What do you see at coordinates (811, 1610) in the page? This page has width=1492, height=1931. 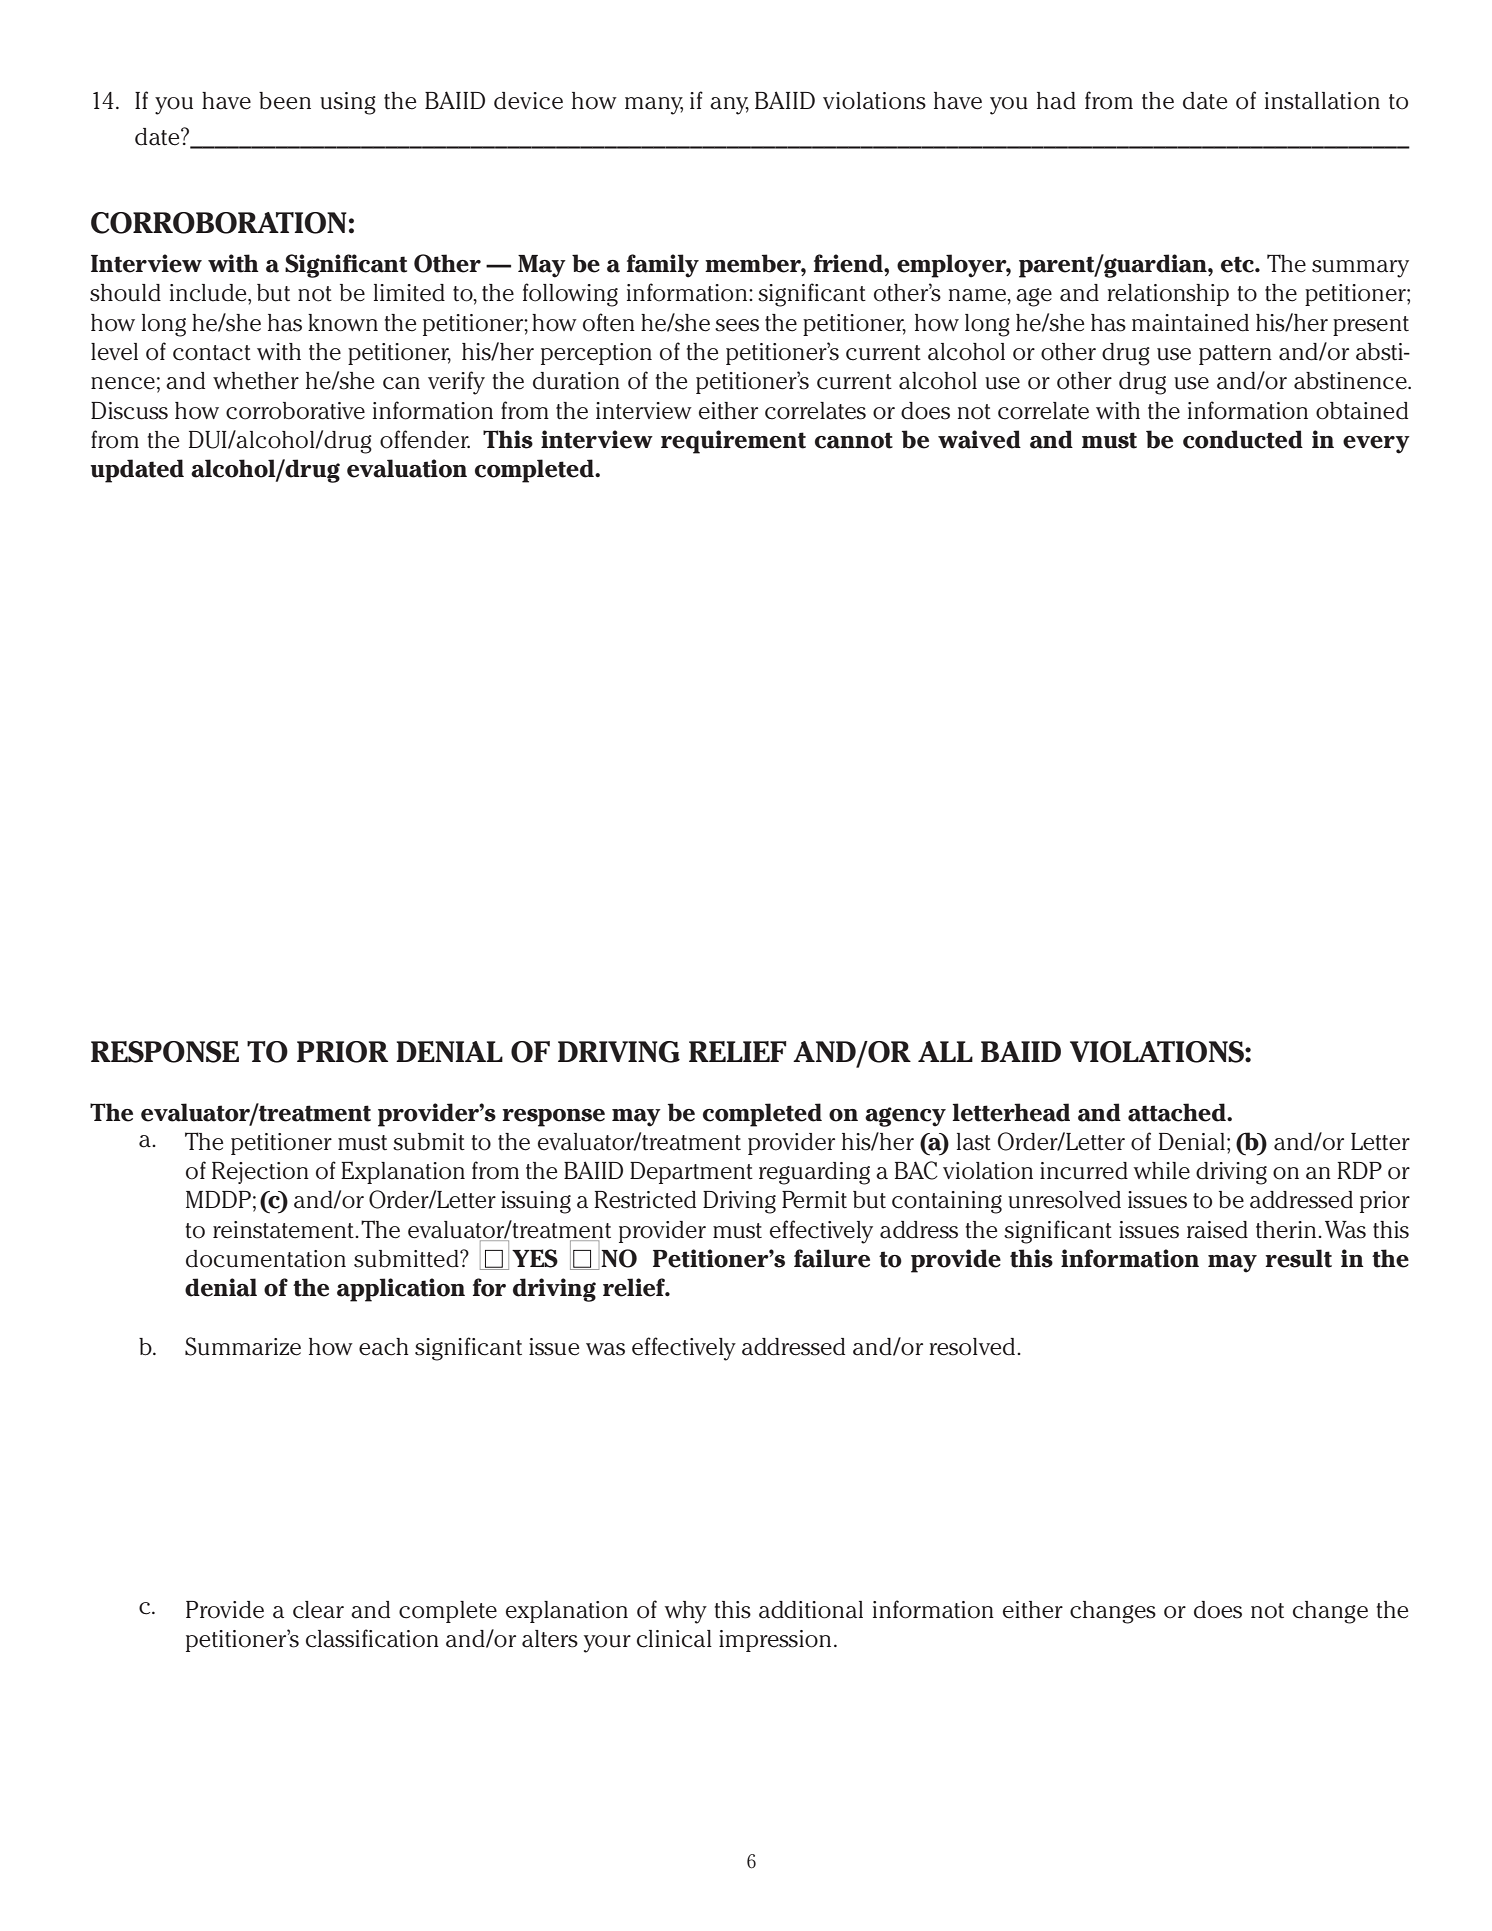 I see `additional` at bounding box center [811, 1610].
